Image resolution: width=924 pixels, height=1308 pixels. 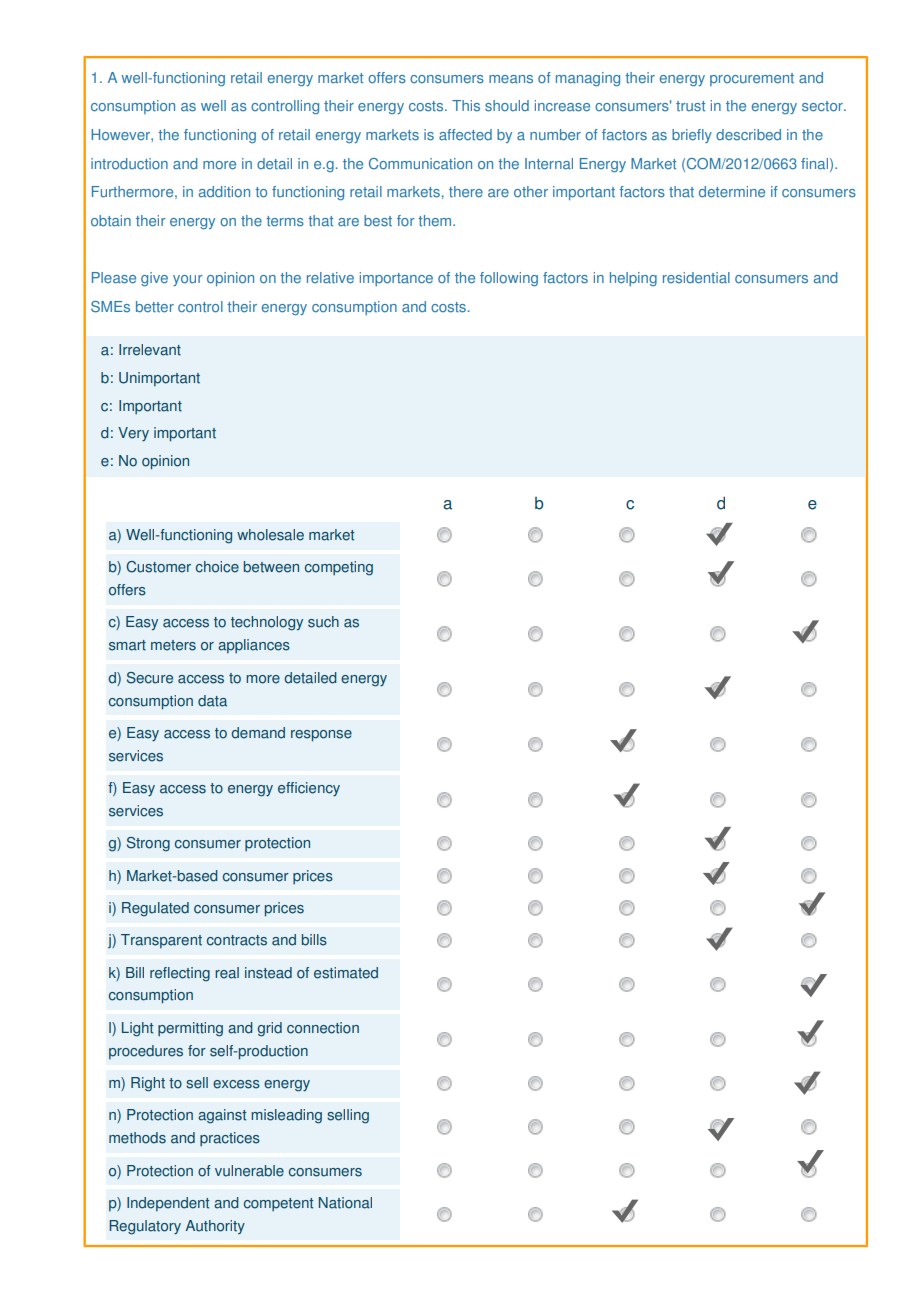 What do you see at coordinates (309, 789) in the screenshot?
I see `efficiency` at bounding box center [309, 789].
